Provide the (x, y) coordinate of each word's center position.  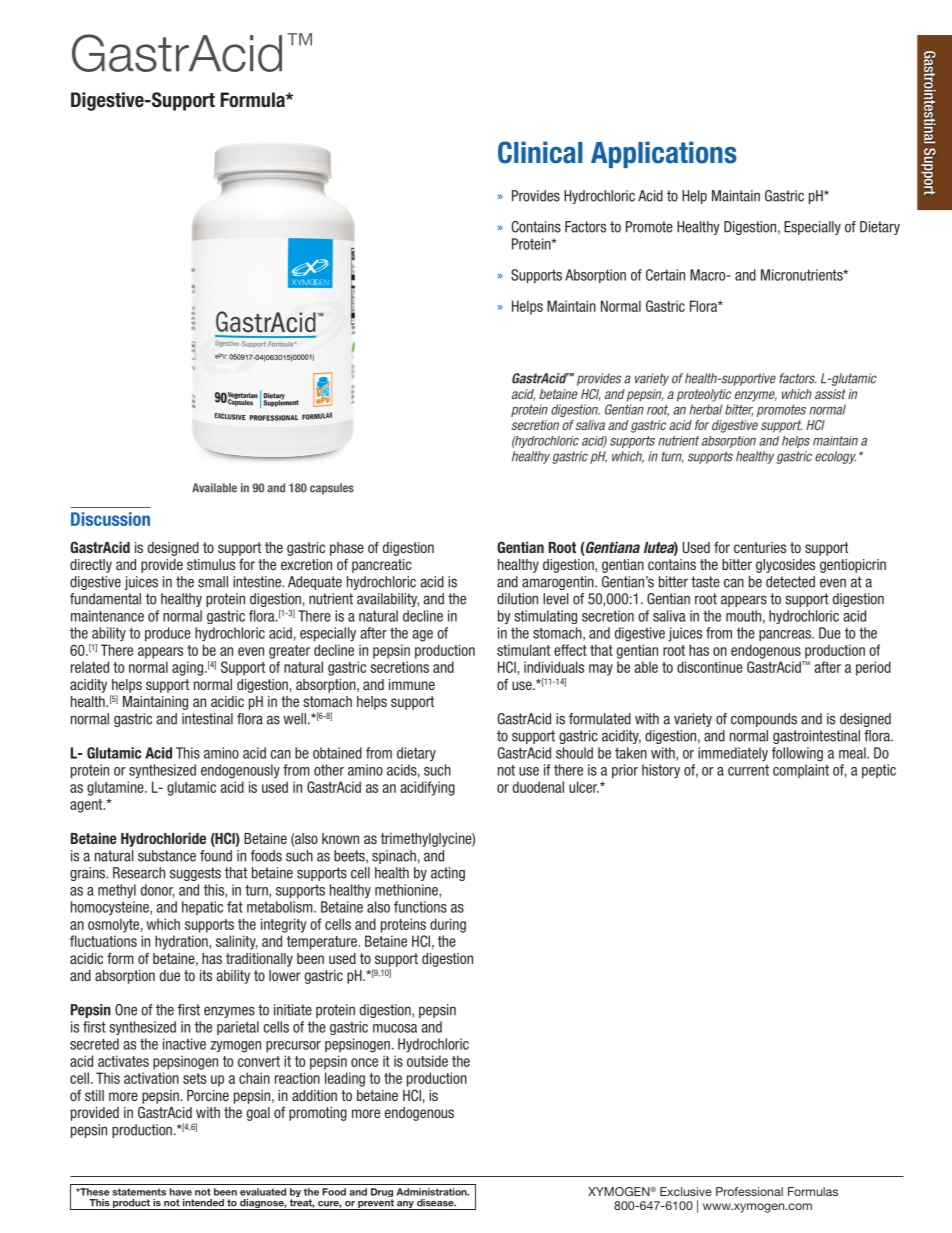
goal (258, 1114)
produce (168, 634)
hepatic (202, 908)
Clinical (540, 152)
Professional (749, 1191)
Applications (664, 154)
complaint (801, 771)
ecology (835, 457)
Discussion (110, 519)
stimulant (523, 650)
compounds (764, 720)
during (448, 925)
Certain (665, 275)
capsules (332, 489)
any (405, 1205)
